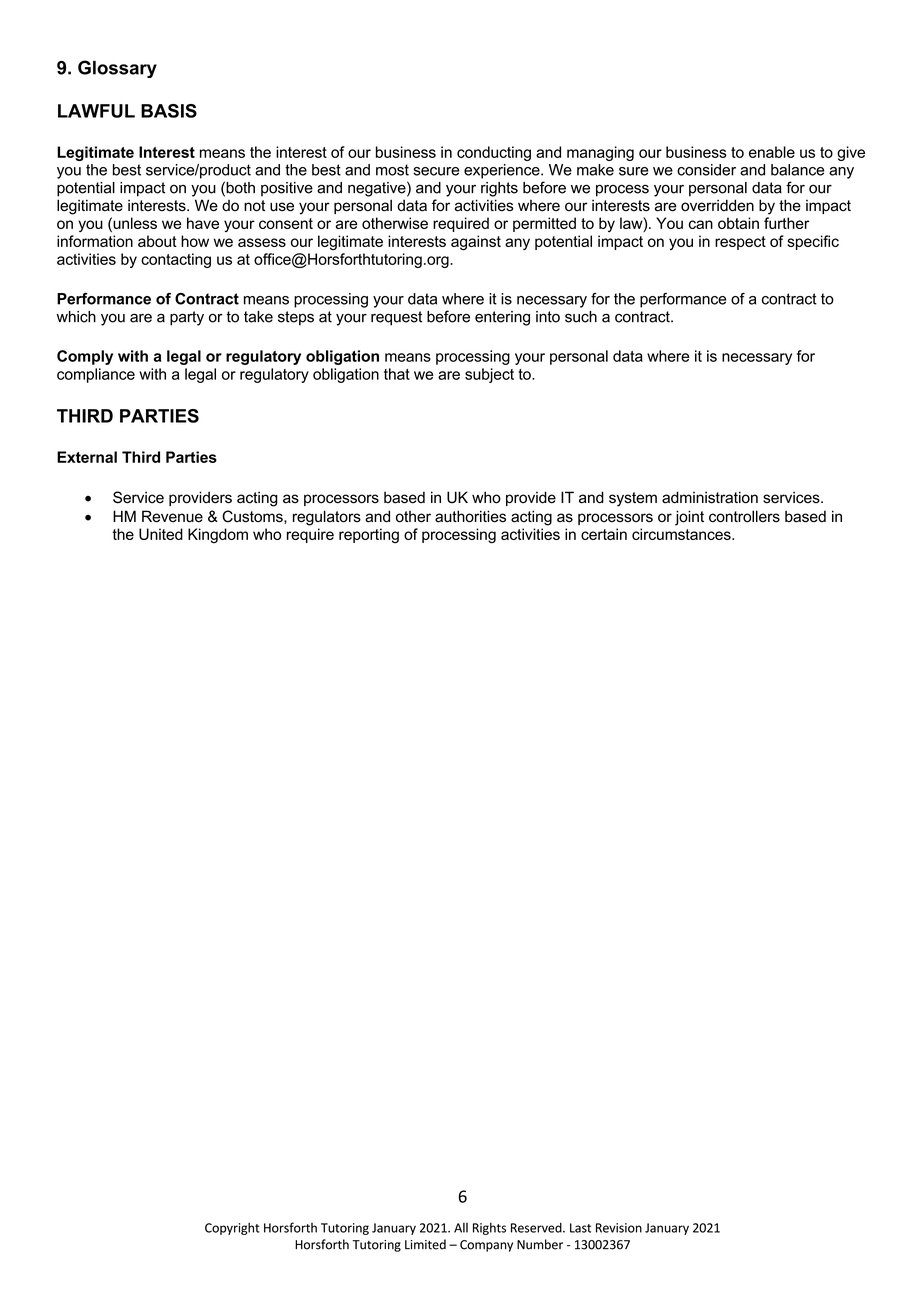 This screenshot has width=924, height=1308. What do you see at coordinates (772, 152) in the screenshot?
I see `enable` at bounding box center [772, 152].
